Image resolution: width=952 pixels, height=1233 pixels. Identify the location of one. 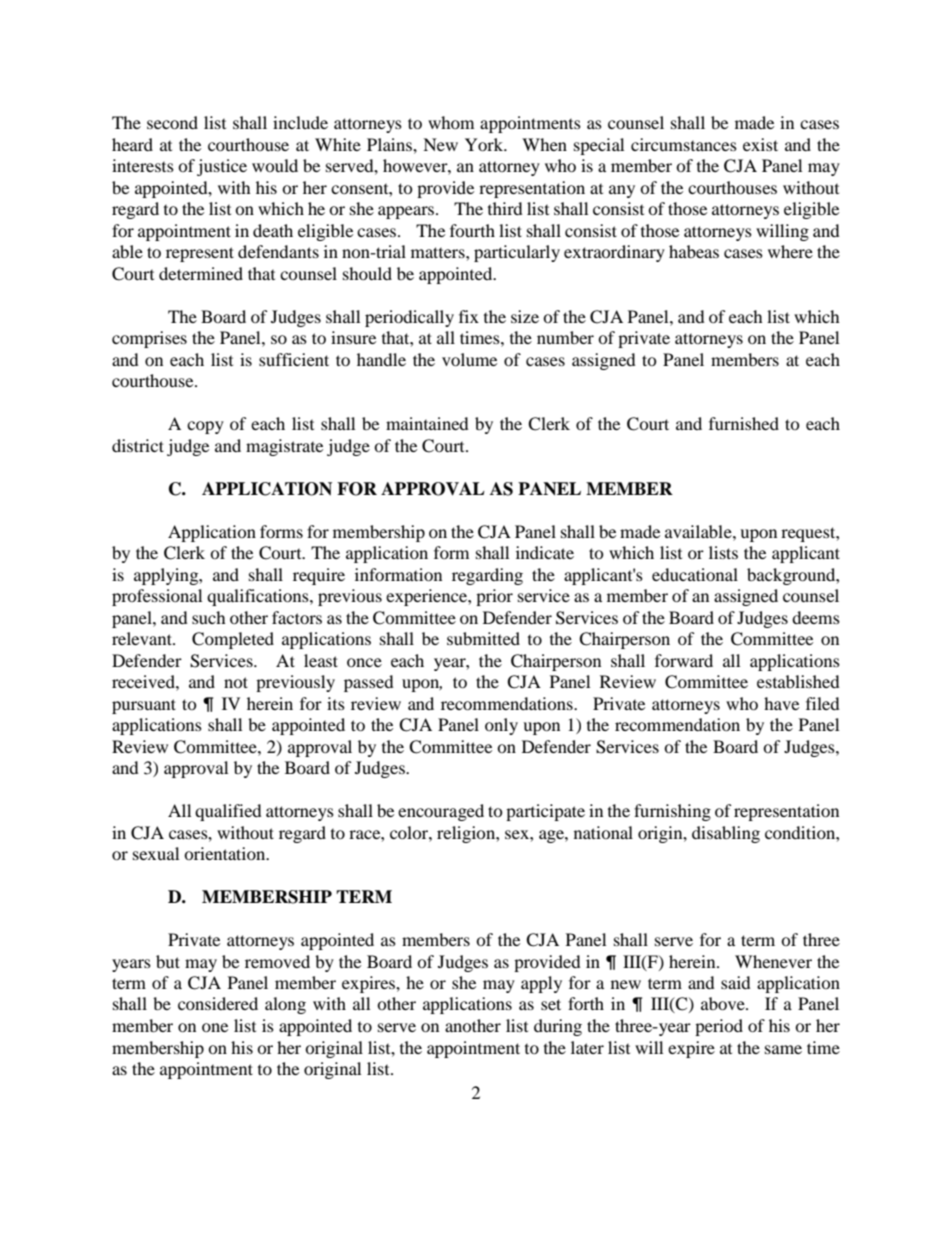
(215, 1027).
